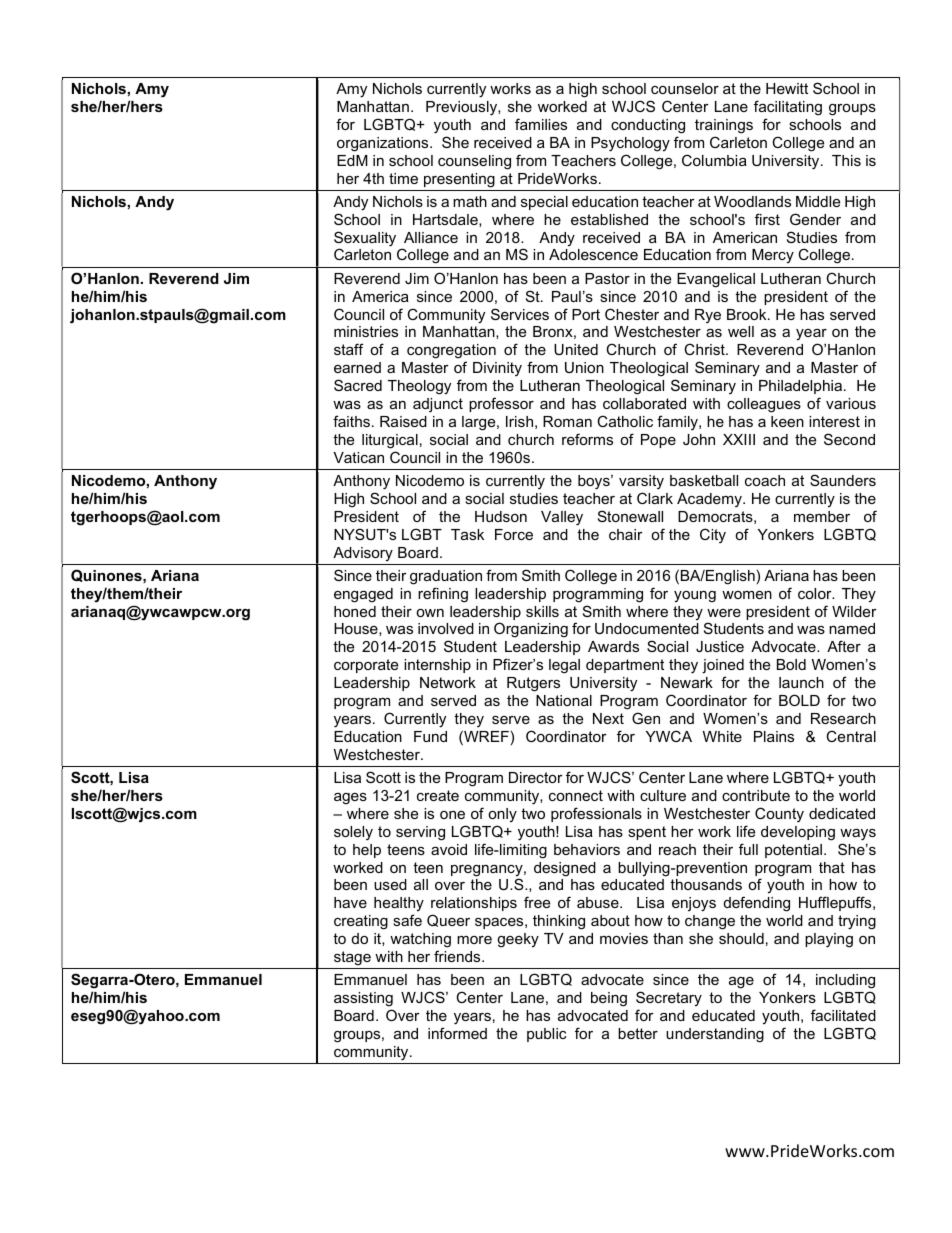 The height and width of the screenshot is (1233, 952). What do you see at coordinates (816, 593) in the screenshot?
I see `color` at bounding box center [816, 593].
